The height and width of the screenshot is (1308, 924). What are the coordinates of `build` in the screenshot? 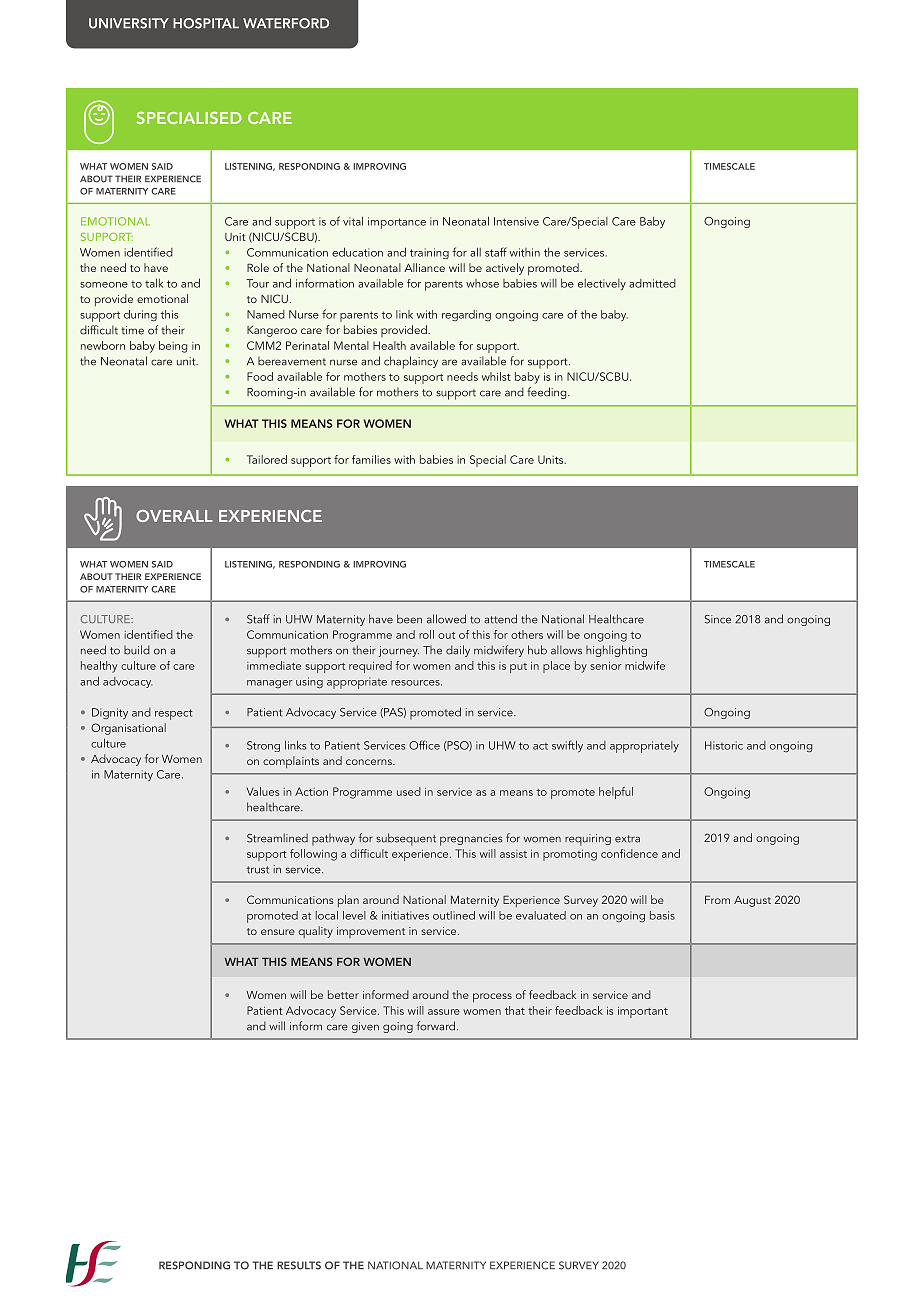 It's located at (137, 650).
